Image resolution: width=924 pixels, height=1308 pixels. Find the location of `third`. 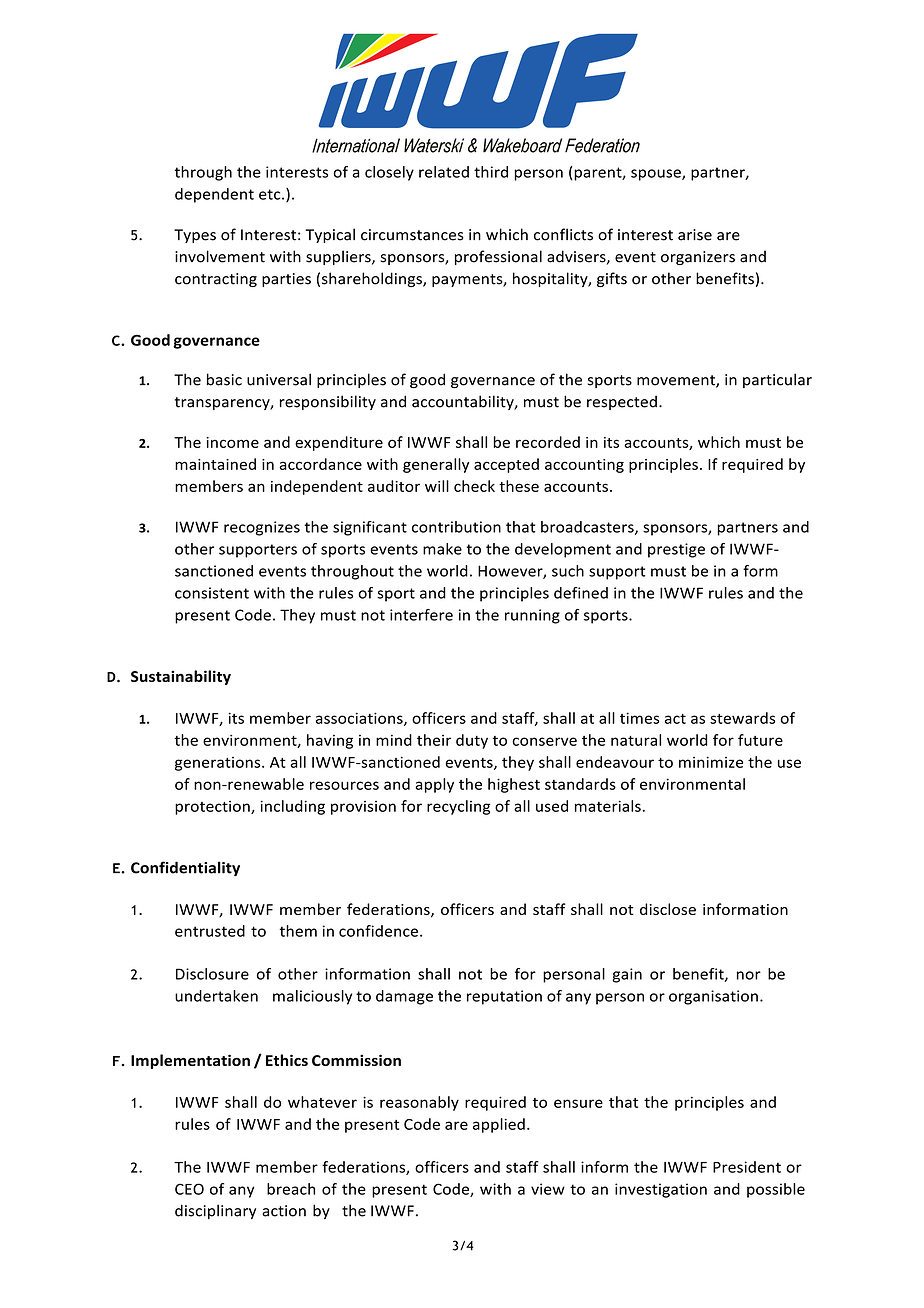

third is located at coordinates (491, 172).
